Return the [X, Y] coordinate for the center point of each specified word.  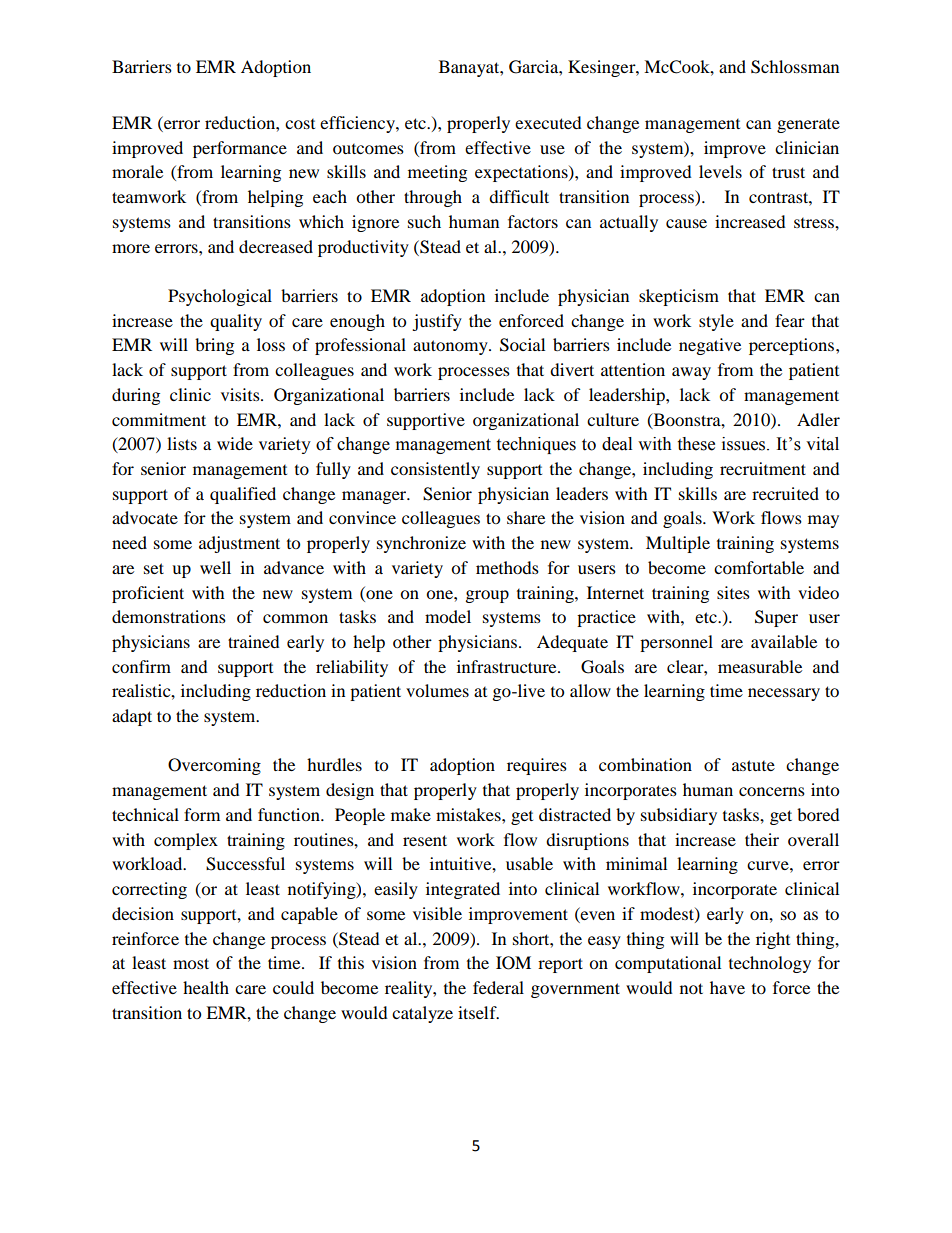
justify [437, 322]
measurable [760, 666]
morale [137, 171]
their [762, 839]
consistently [435, 470]
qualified [243, 495]
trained [254, 641]
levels [720, 171]
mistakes [469, 814]
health [206, 987]
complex [186, 841]
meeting [437, 173]
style [716, 322]
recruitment [763, 468]
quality [236, 322]
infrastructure [508, 666]
